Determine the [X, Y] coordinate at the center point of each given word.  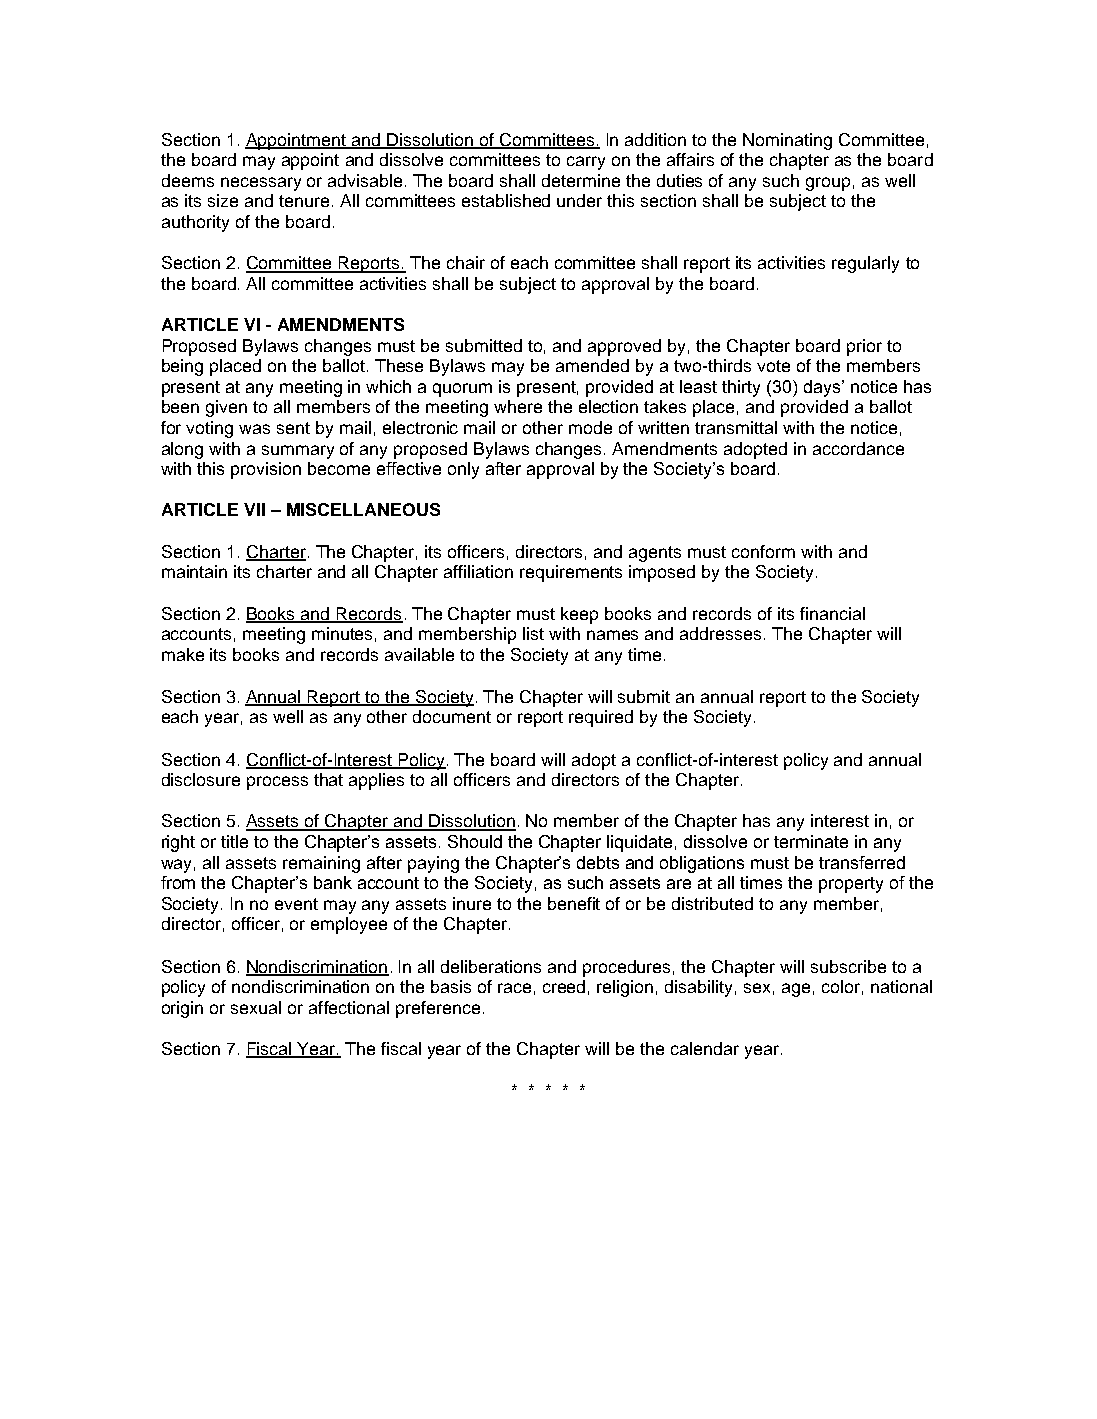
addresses [720, 633]
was [254, 429]
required [601, 718]
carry [586, 163]
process [277, 783]
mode [590, 427]
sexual [256, 1007]
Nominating [787, 141]
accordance [858, 448]
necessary [261, 184]
